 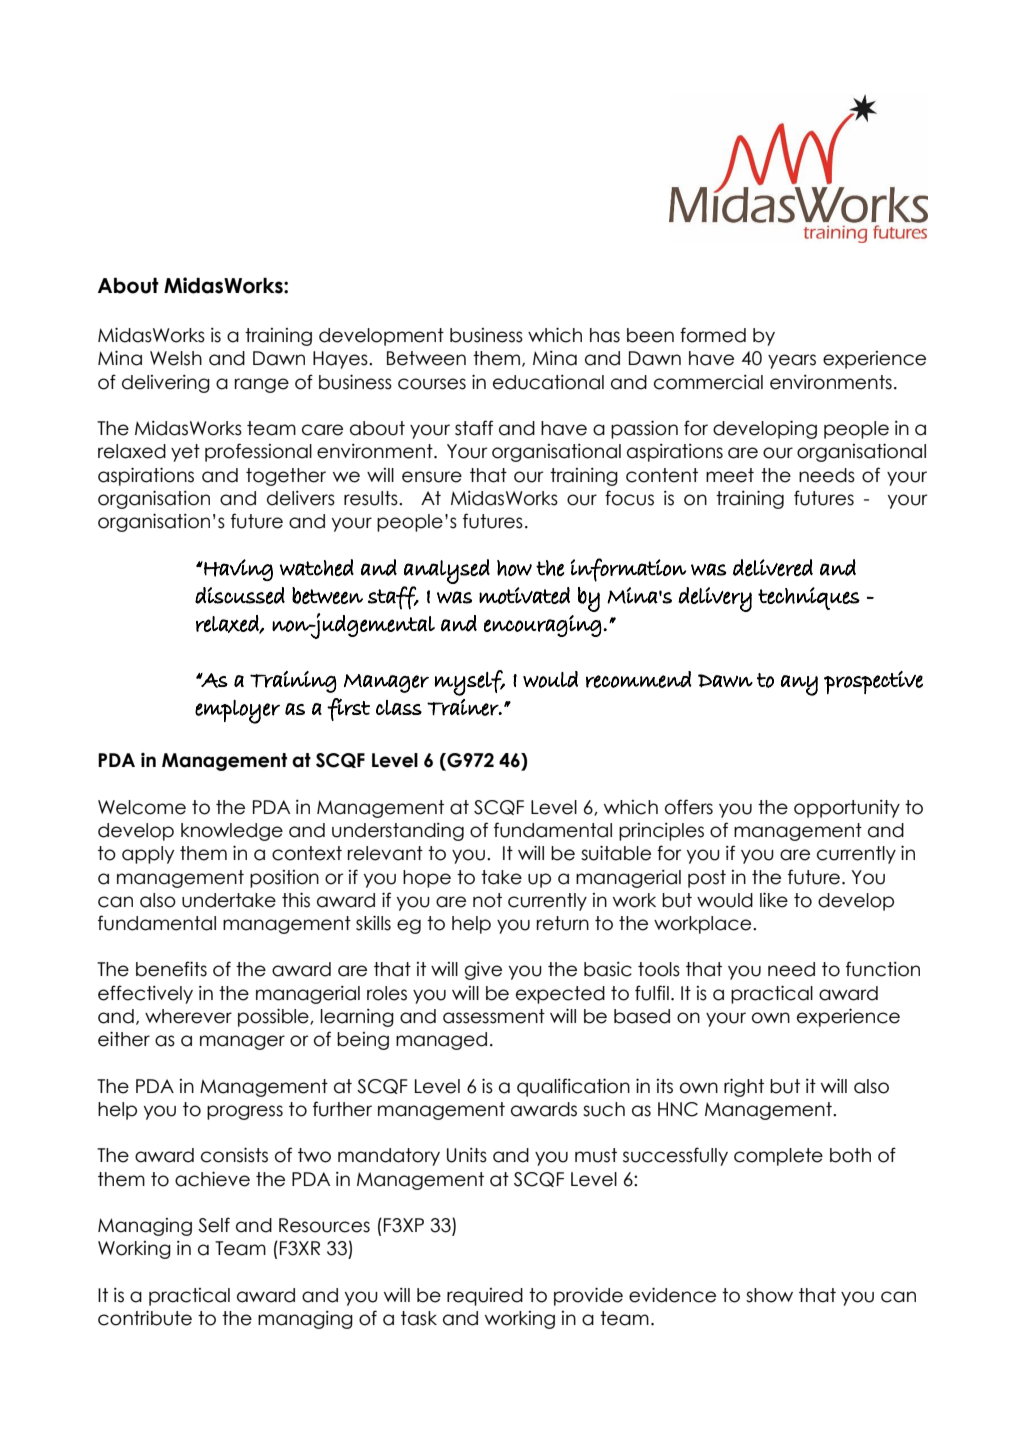 I want to click on right, so click(x=744, y=1087).
